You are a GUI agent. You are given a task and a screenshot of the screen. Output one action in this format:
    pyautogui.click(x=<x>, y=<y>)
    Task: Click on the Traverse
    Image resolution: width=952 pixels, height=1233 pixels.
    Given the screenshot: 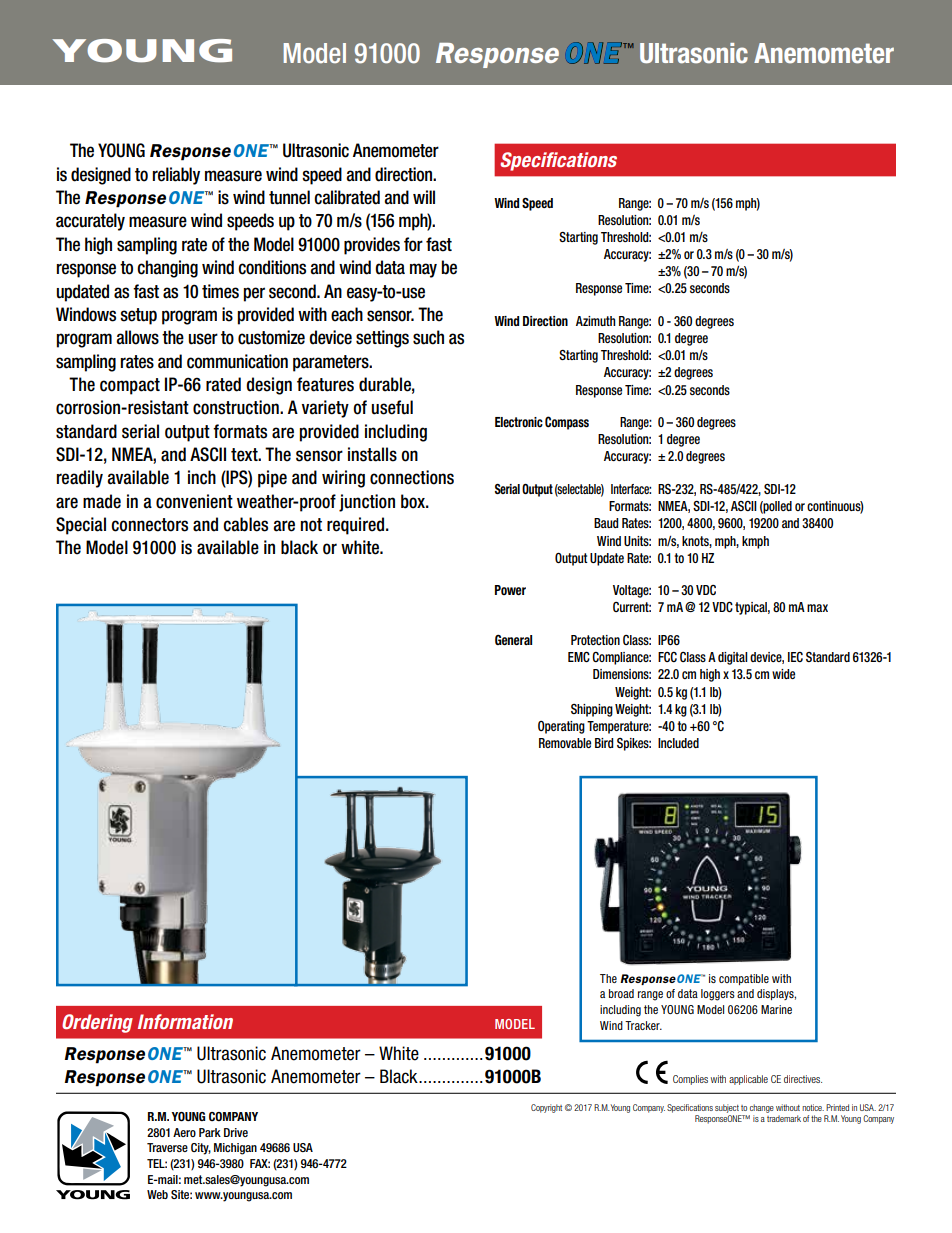 What is the action you would take?
    pyautogui.click(x=167, y=1147)
